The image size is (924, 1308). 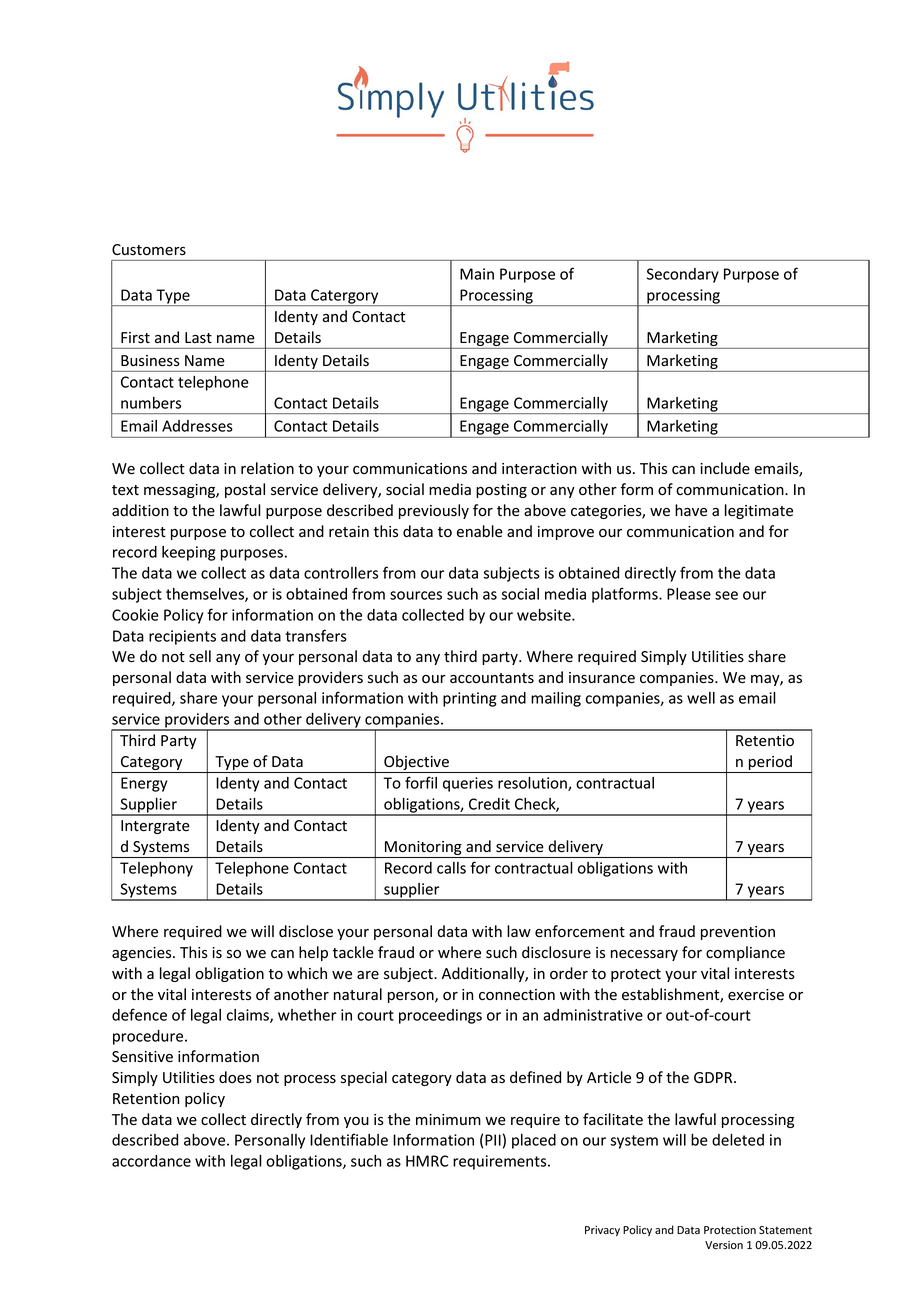 I want to click on proceedings, so click(x=440, y=1016).
